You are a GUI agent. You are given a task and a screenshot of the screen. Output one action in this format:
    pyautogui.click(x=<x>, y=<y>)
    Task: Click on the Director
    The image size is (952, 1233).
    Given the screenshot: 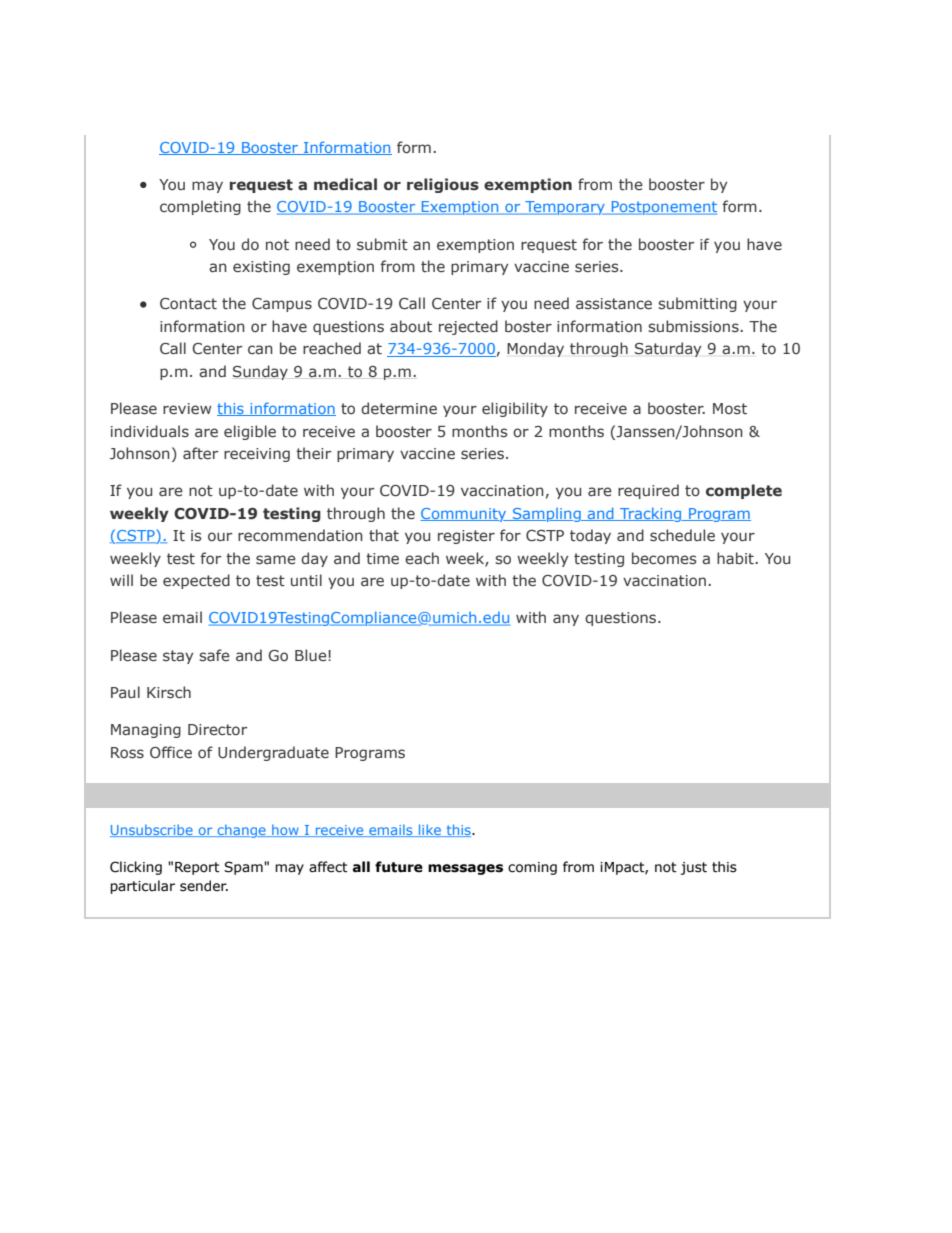 What is the action you would take?
    pyautogui.click(x=217, y=729)
